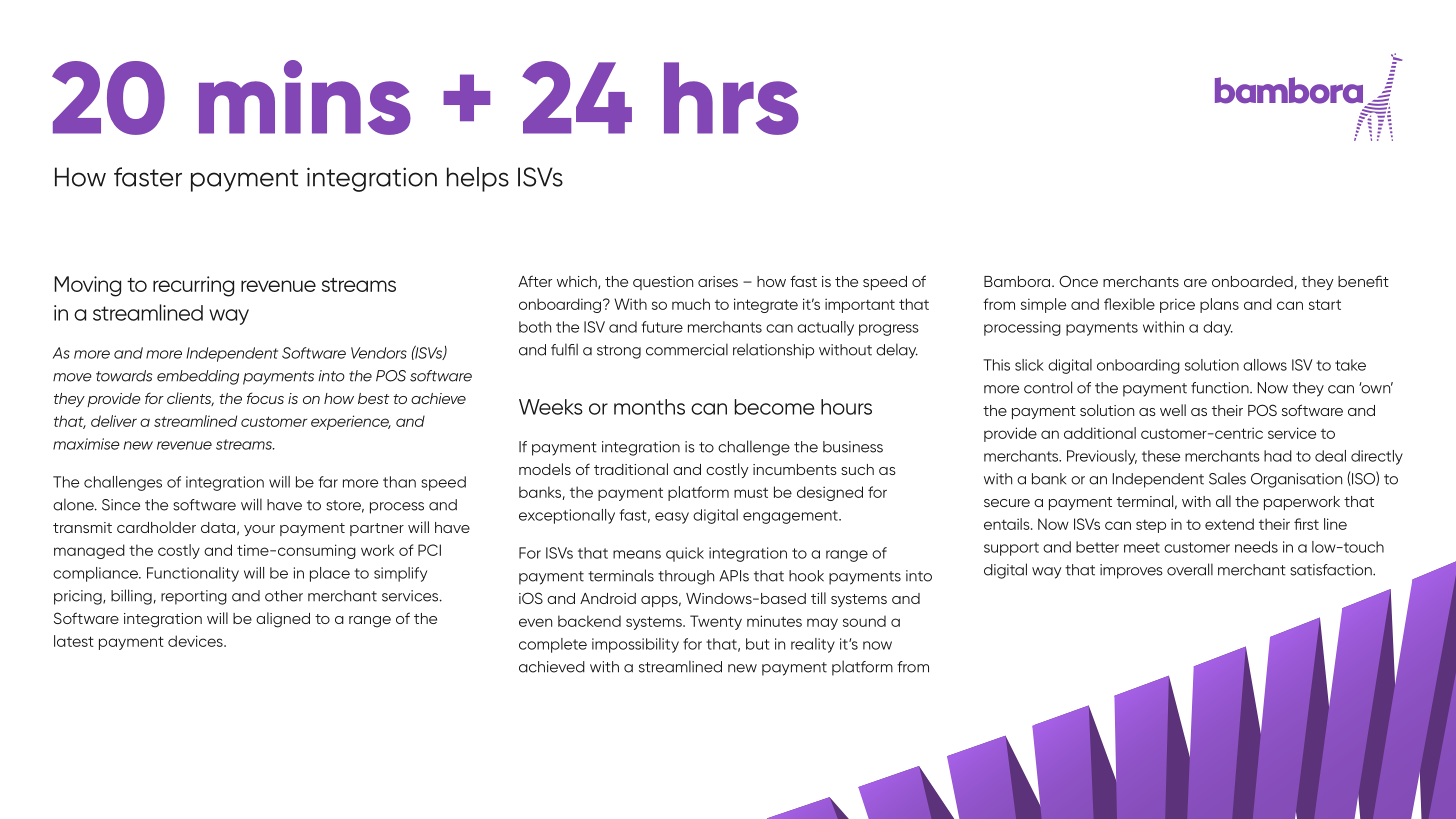 This screenshot has height=819, width=1456. I want to click on allows, so click(1265, 365).
